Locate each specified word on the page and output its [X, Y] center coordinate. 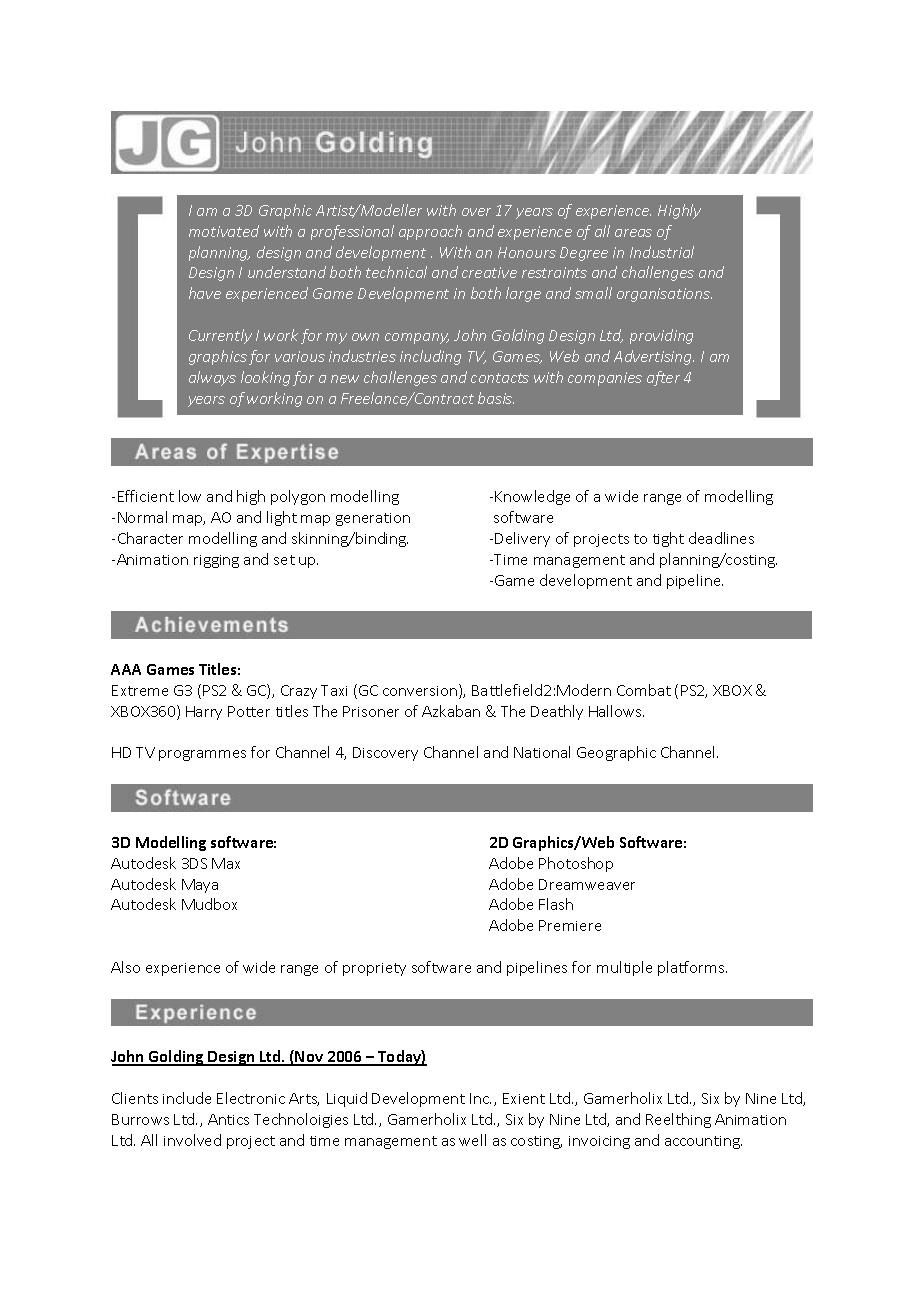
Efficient [146, 496]
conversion [420, 691]
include [187, 1098]
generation [373, 519]
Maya [200, 886]
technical [396, 272]
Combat [644, 690]
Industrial [662, 252]
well [472, 1140]
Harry [204, 713]
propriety [374, 969]
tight [668, 539]
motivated [224, 231]
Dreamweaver [587, 884]
